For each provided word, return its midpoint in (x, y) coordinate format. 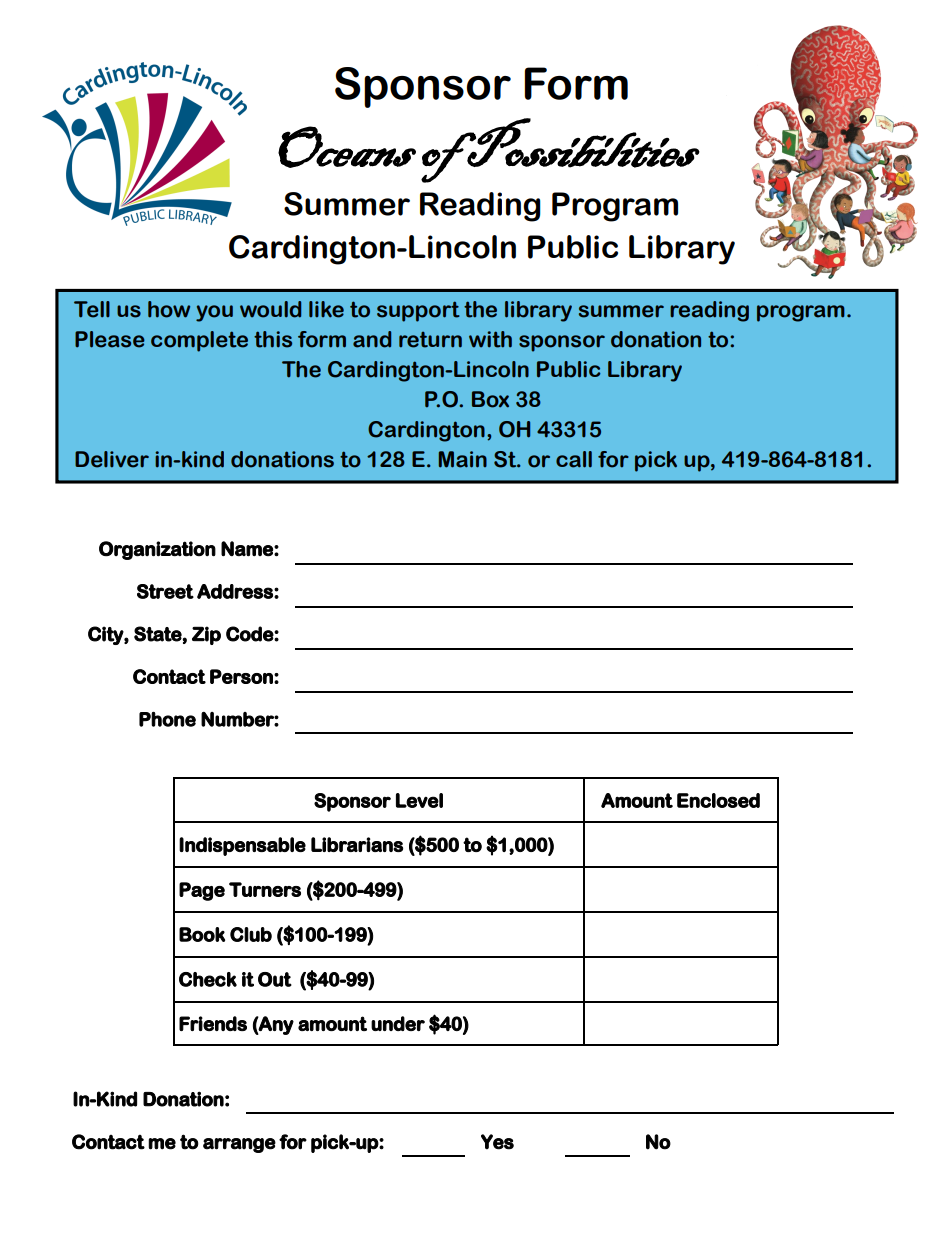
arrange (239, 1145)
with (490, 339)
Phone (167, 719)
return (430, 340)
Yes (497, 1142)
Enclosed (718, 800)
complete (199, 341)
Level (419, 800)
